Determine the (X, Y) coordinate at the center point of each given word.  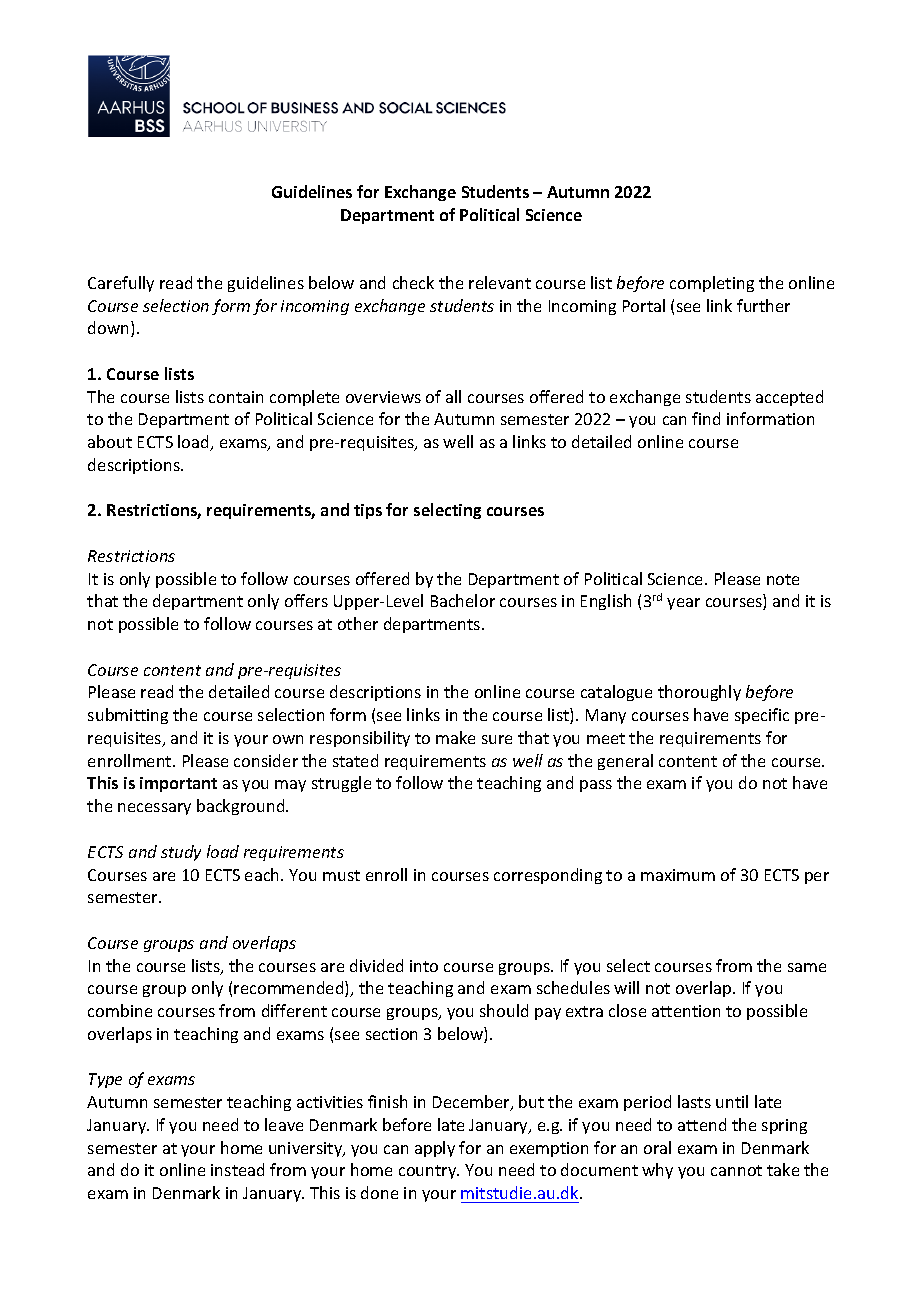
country (429, 1172)
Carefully (121, 284)
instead (237, 1169)
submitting (128, 716)
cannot (736, 1170)
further (763, 305)
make (455, 737)
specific (762, 716)
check (413, 282)
